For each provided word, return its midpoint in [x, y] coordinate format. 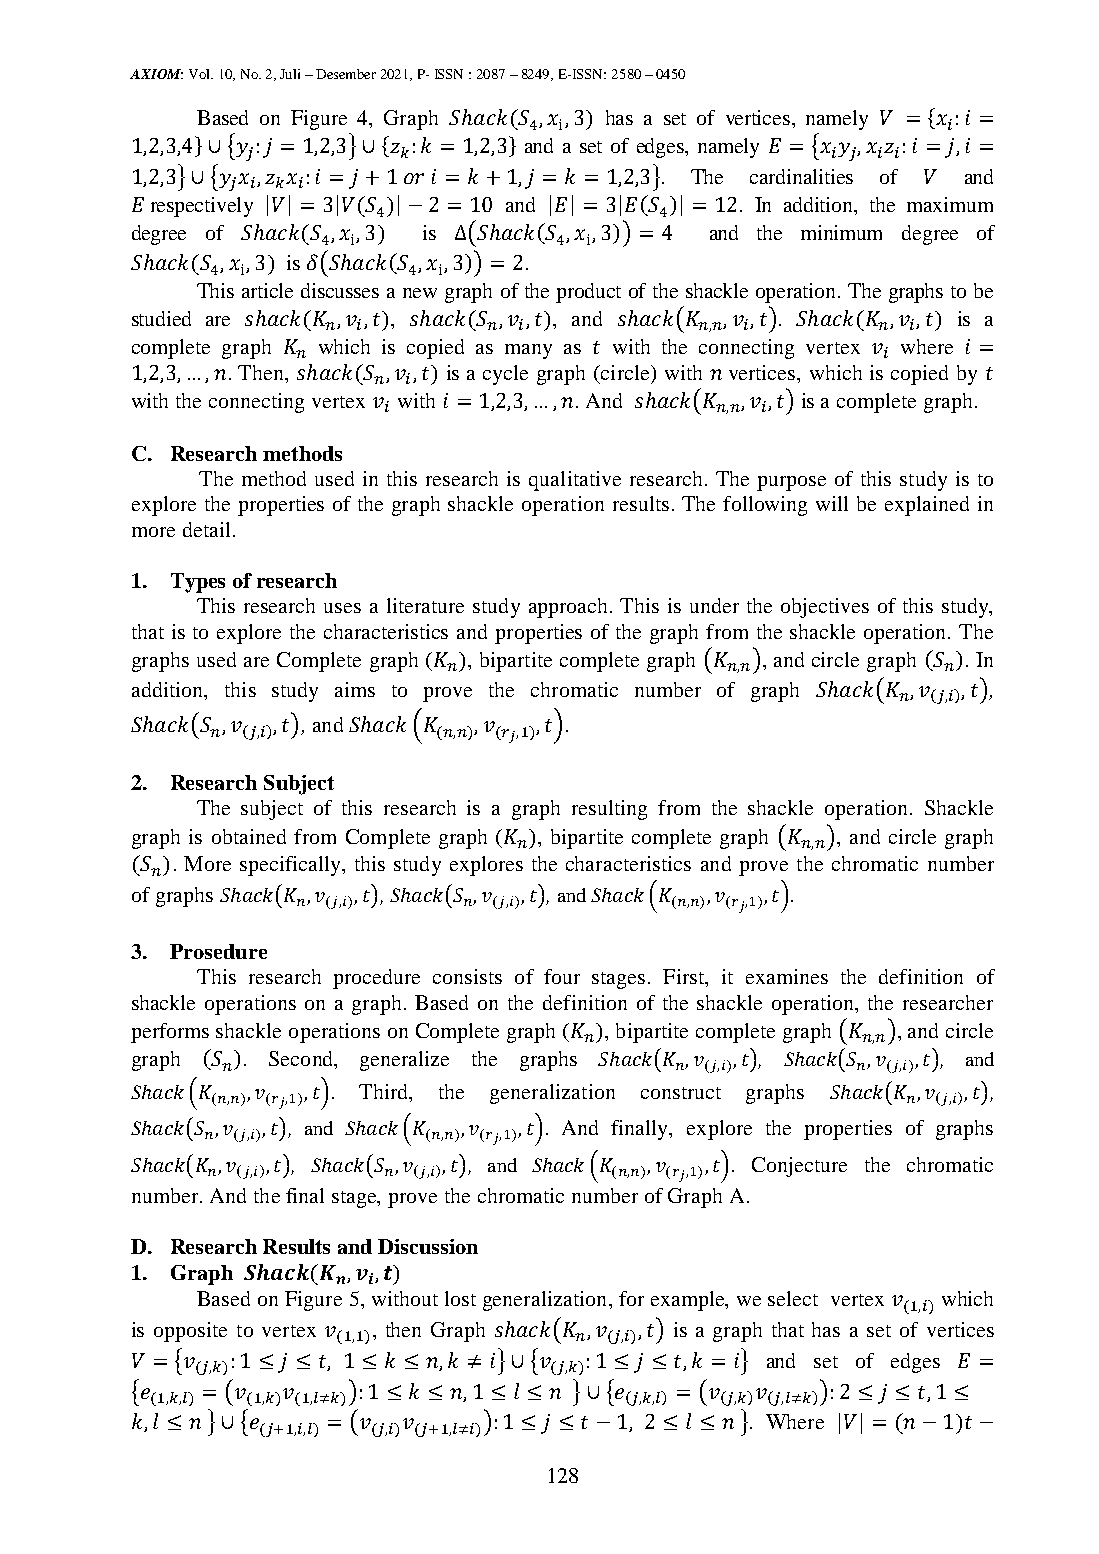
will [832, 503]
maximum [950, 204]
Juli [290, 74]
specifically [292, 866]
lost [460, 1298]
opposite [190, 1332]
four [562, 976]
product [588, 293]
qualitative [575, 481]
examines [787, 976]
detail [206, 529]
